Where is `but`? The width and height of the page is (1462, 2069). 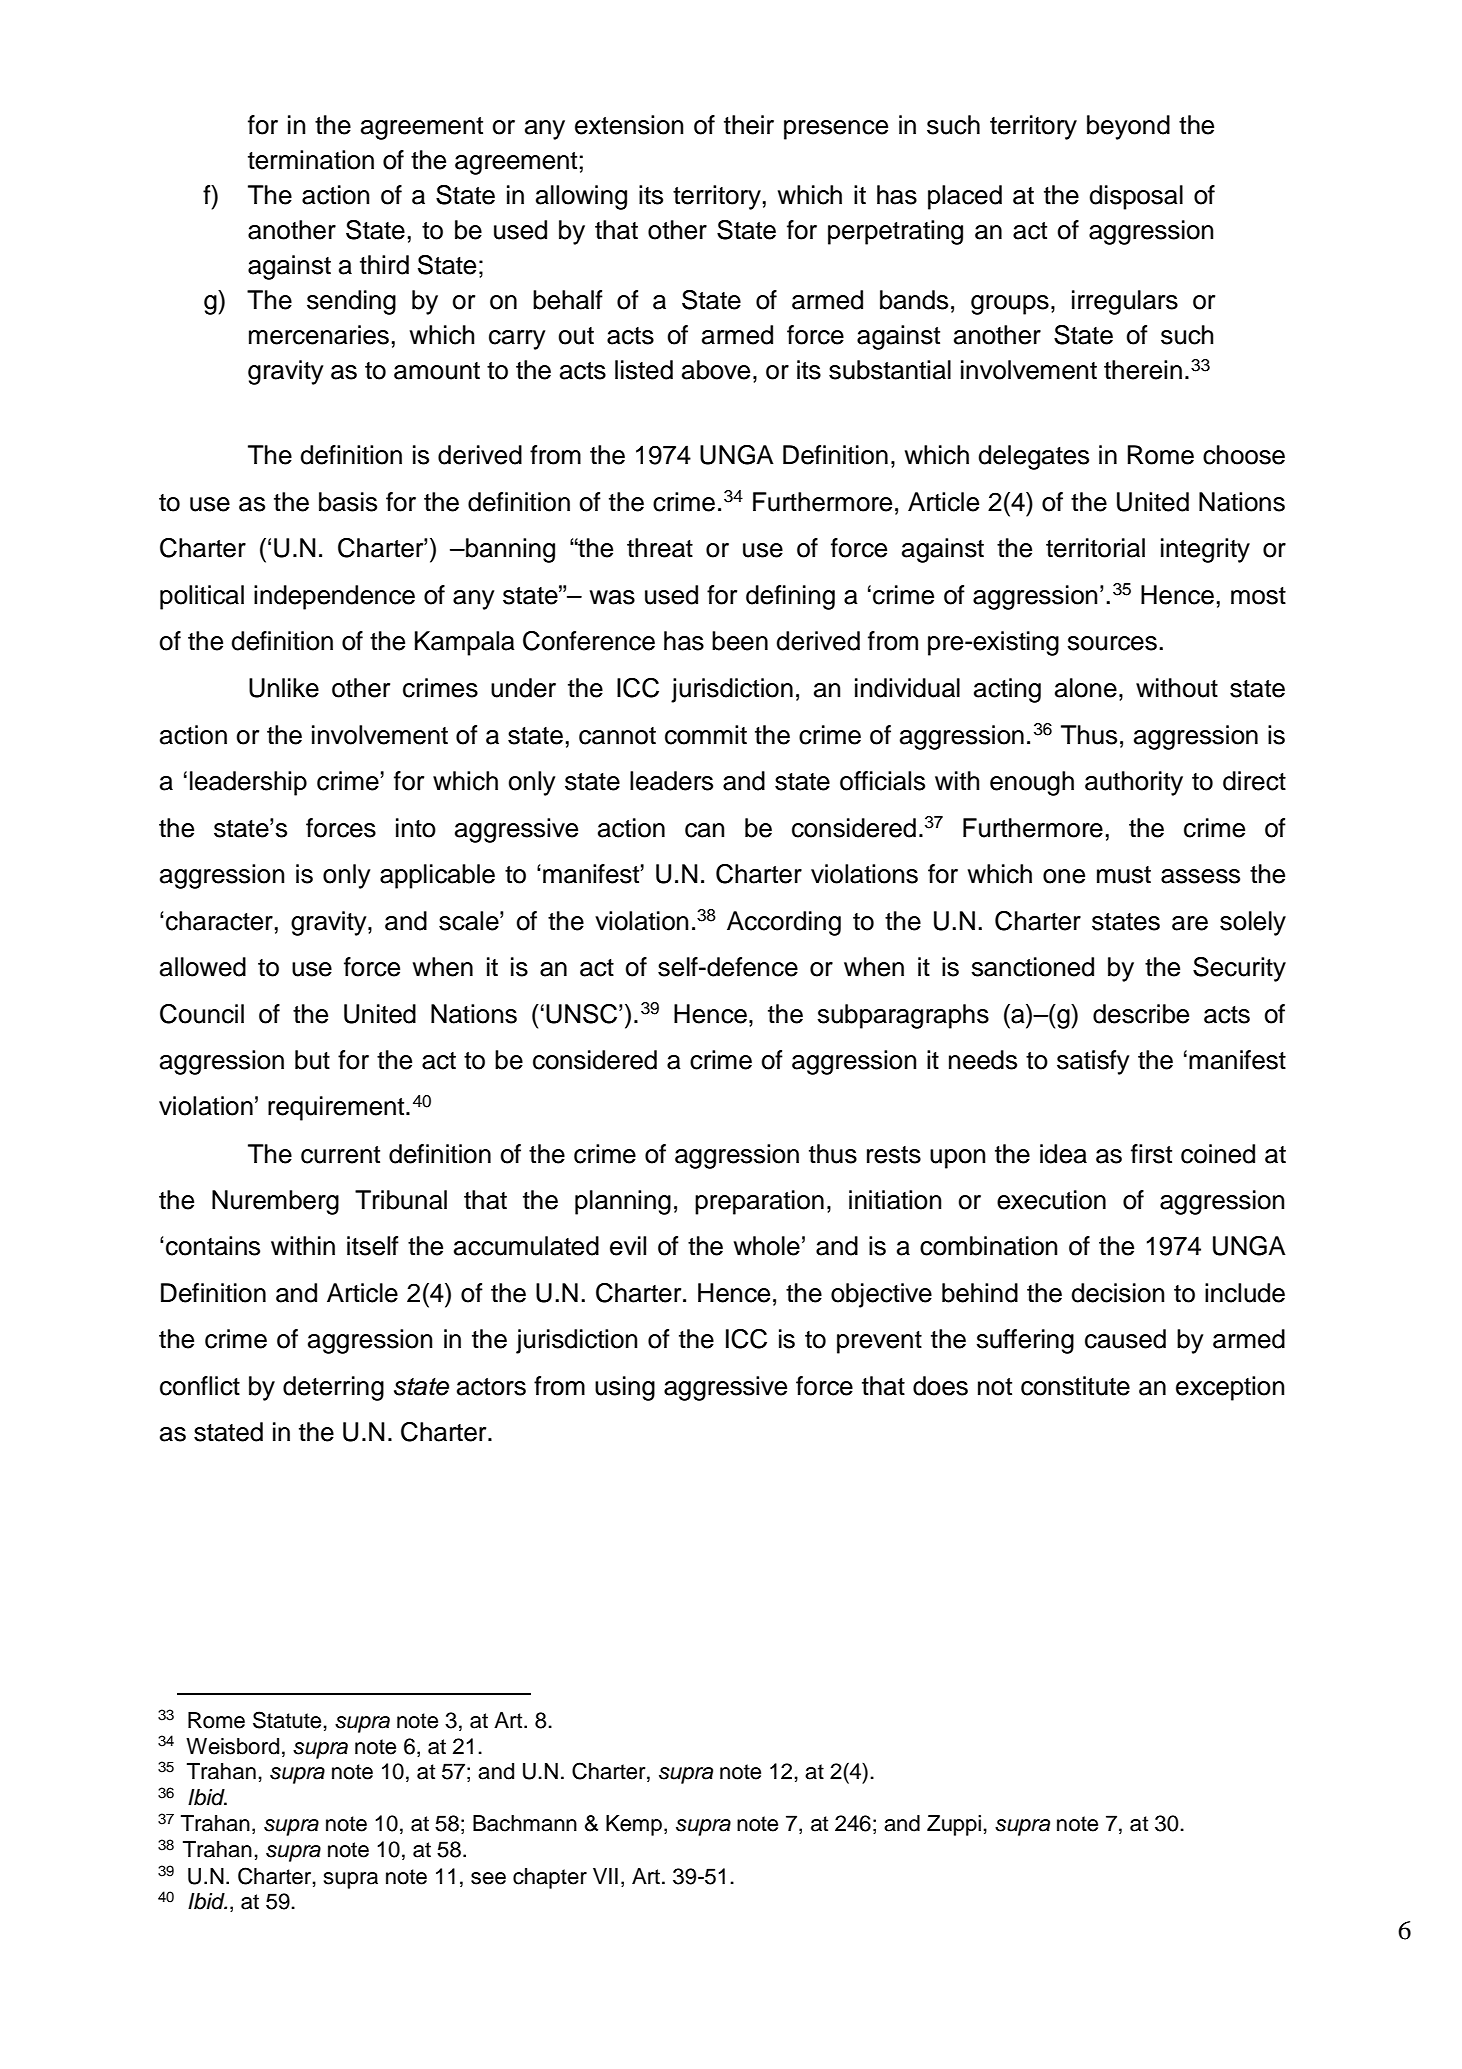 but is located at coordinates (312, 1060).
